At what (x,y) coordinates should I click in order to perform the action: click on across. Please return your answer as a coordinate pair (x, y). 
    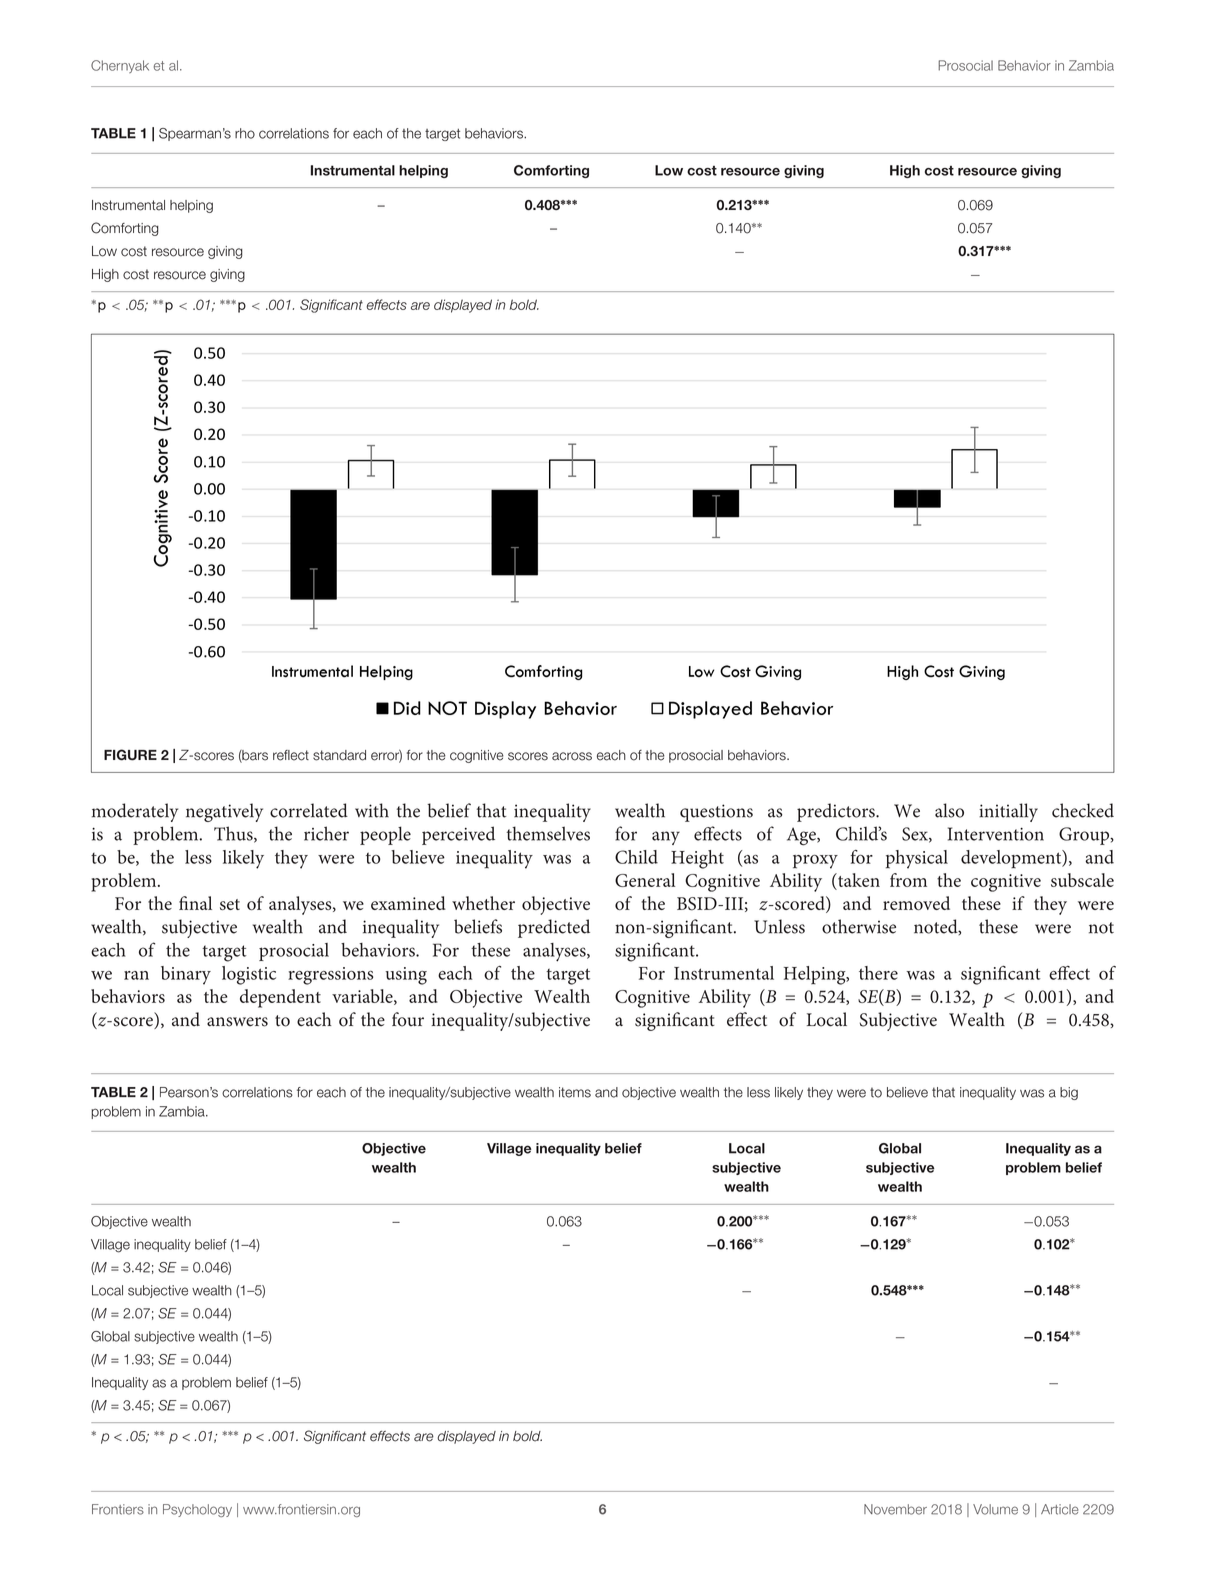
    Looking at the image, I should click on (572, 756).
